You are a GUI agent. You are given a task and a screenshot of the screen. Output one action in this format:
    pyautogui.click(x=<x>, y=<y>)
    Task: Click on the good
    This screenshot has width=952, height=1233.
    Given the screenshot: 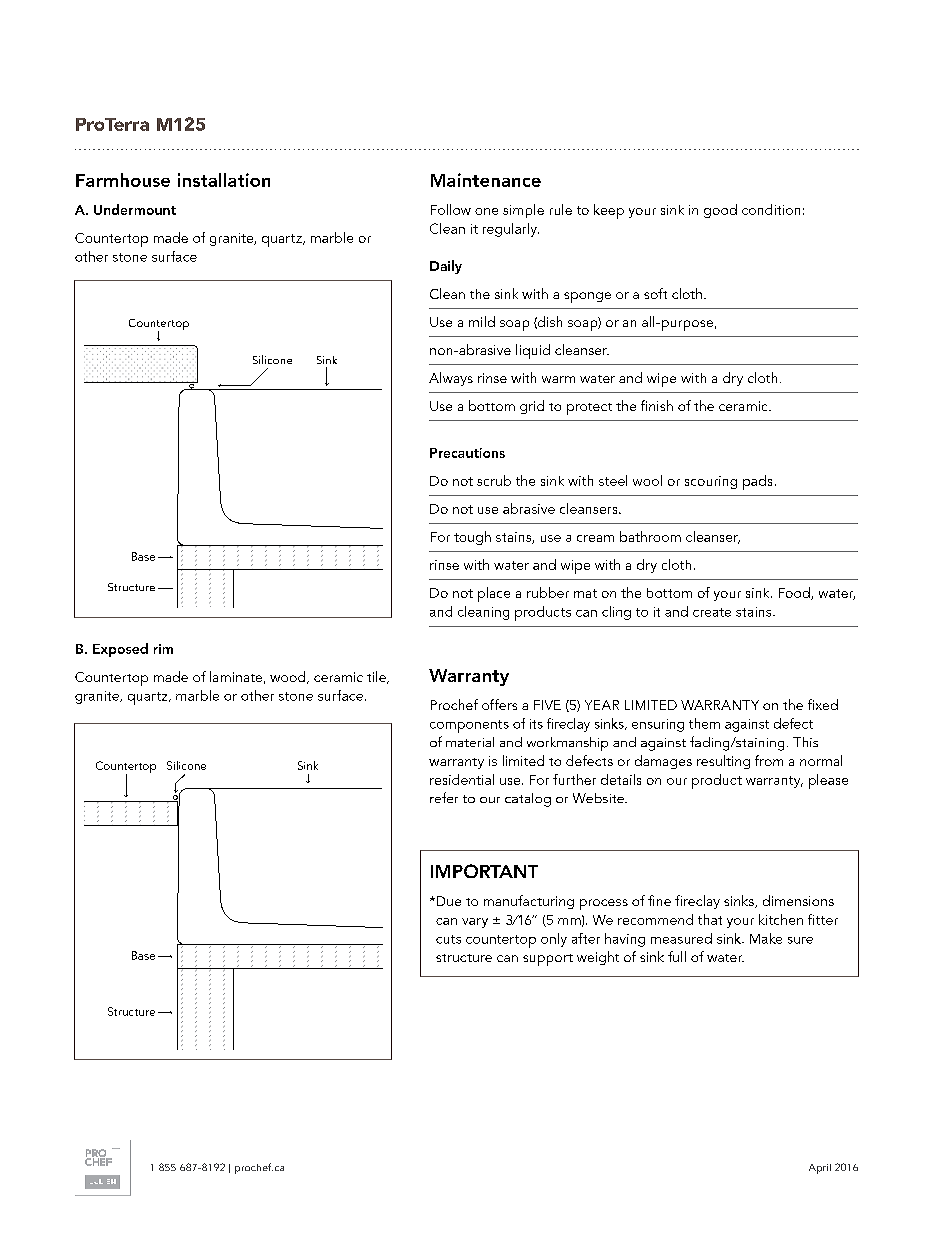 What is the action you would take?
    pyautogui.click(x=720, y=211)
